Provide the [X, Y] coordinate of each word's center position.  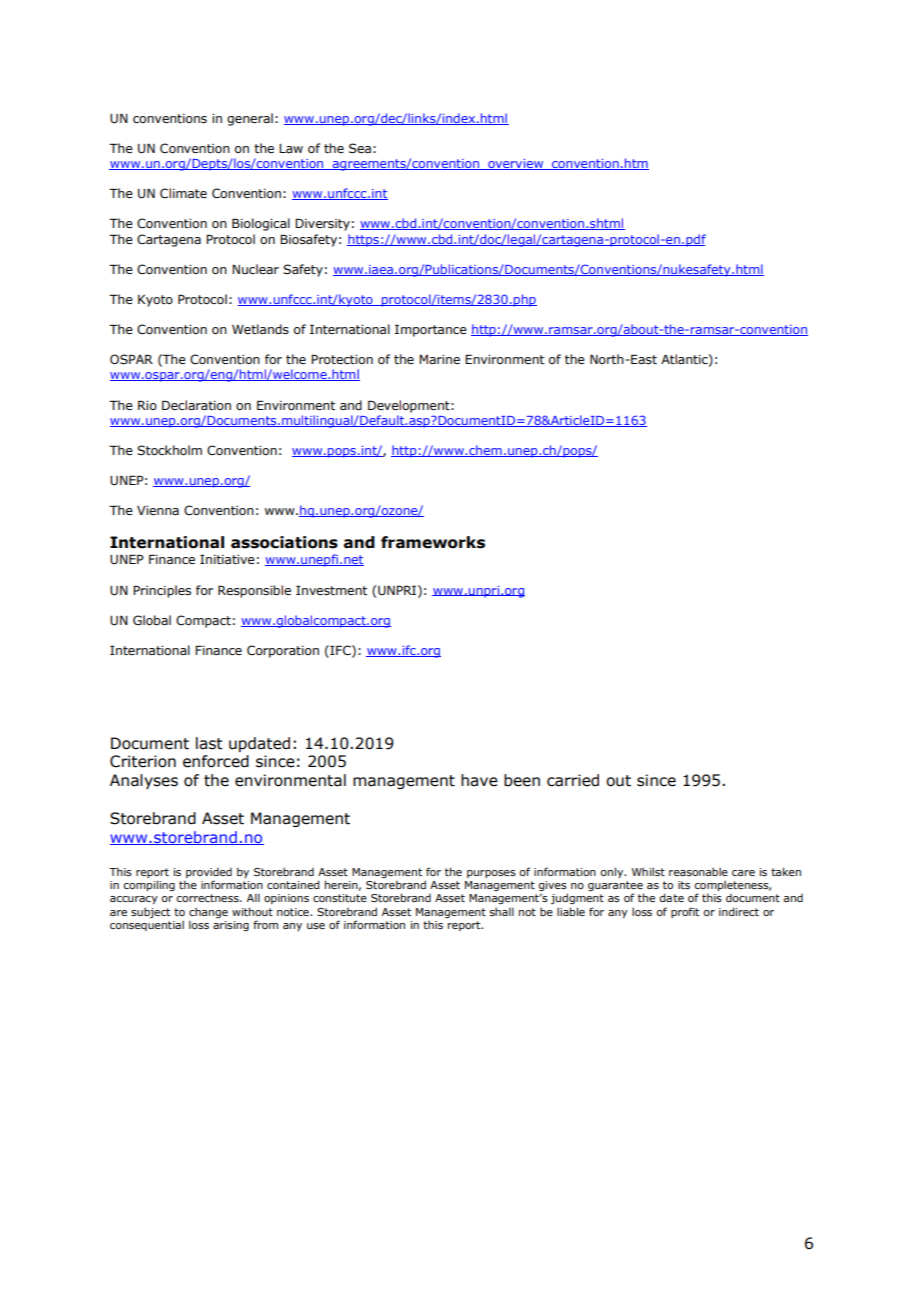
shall [502, 911]
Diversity [322, 224]
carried [573, 780]
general [250, 119]
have [479, 780]
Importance [431, 330]
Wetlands [260, 329]
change [208, 912]
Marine [439, 359]
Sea [360, 148]
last [209, 743]
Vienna [158, 510]
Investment [331, 590]
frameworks [433, 542]
